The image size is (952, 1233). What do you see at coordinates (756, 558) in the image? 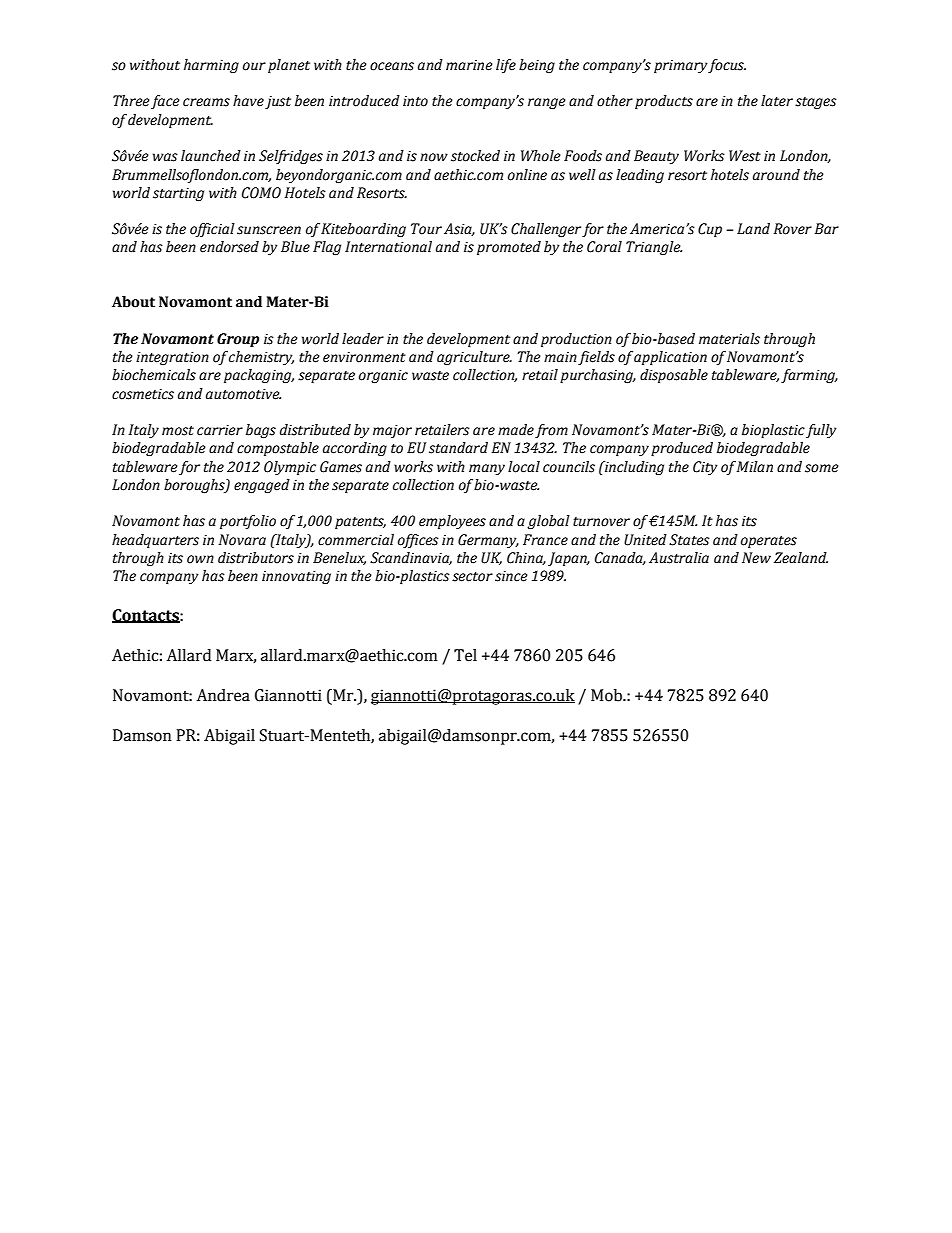
I see `New` at bounding box center [756, 558].
